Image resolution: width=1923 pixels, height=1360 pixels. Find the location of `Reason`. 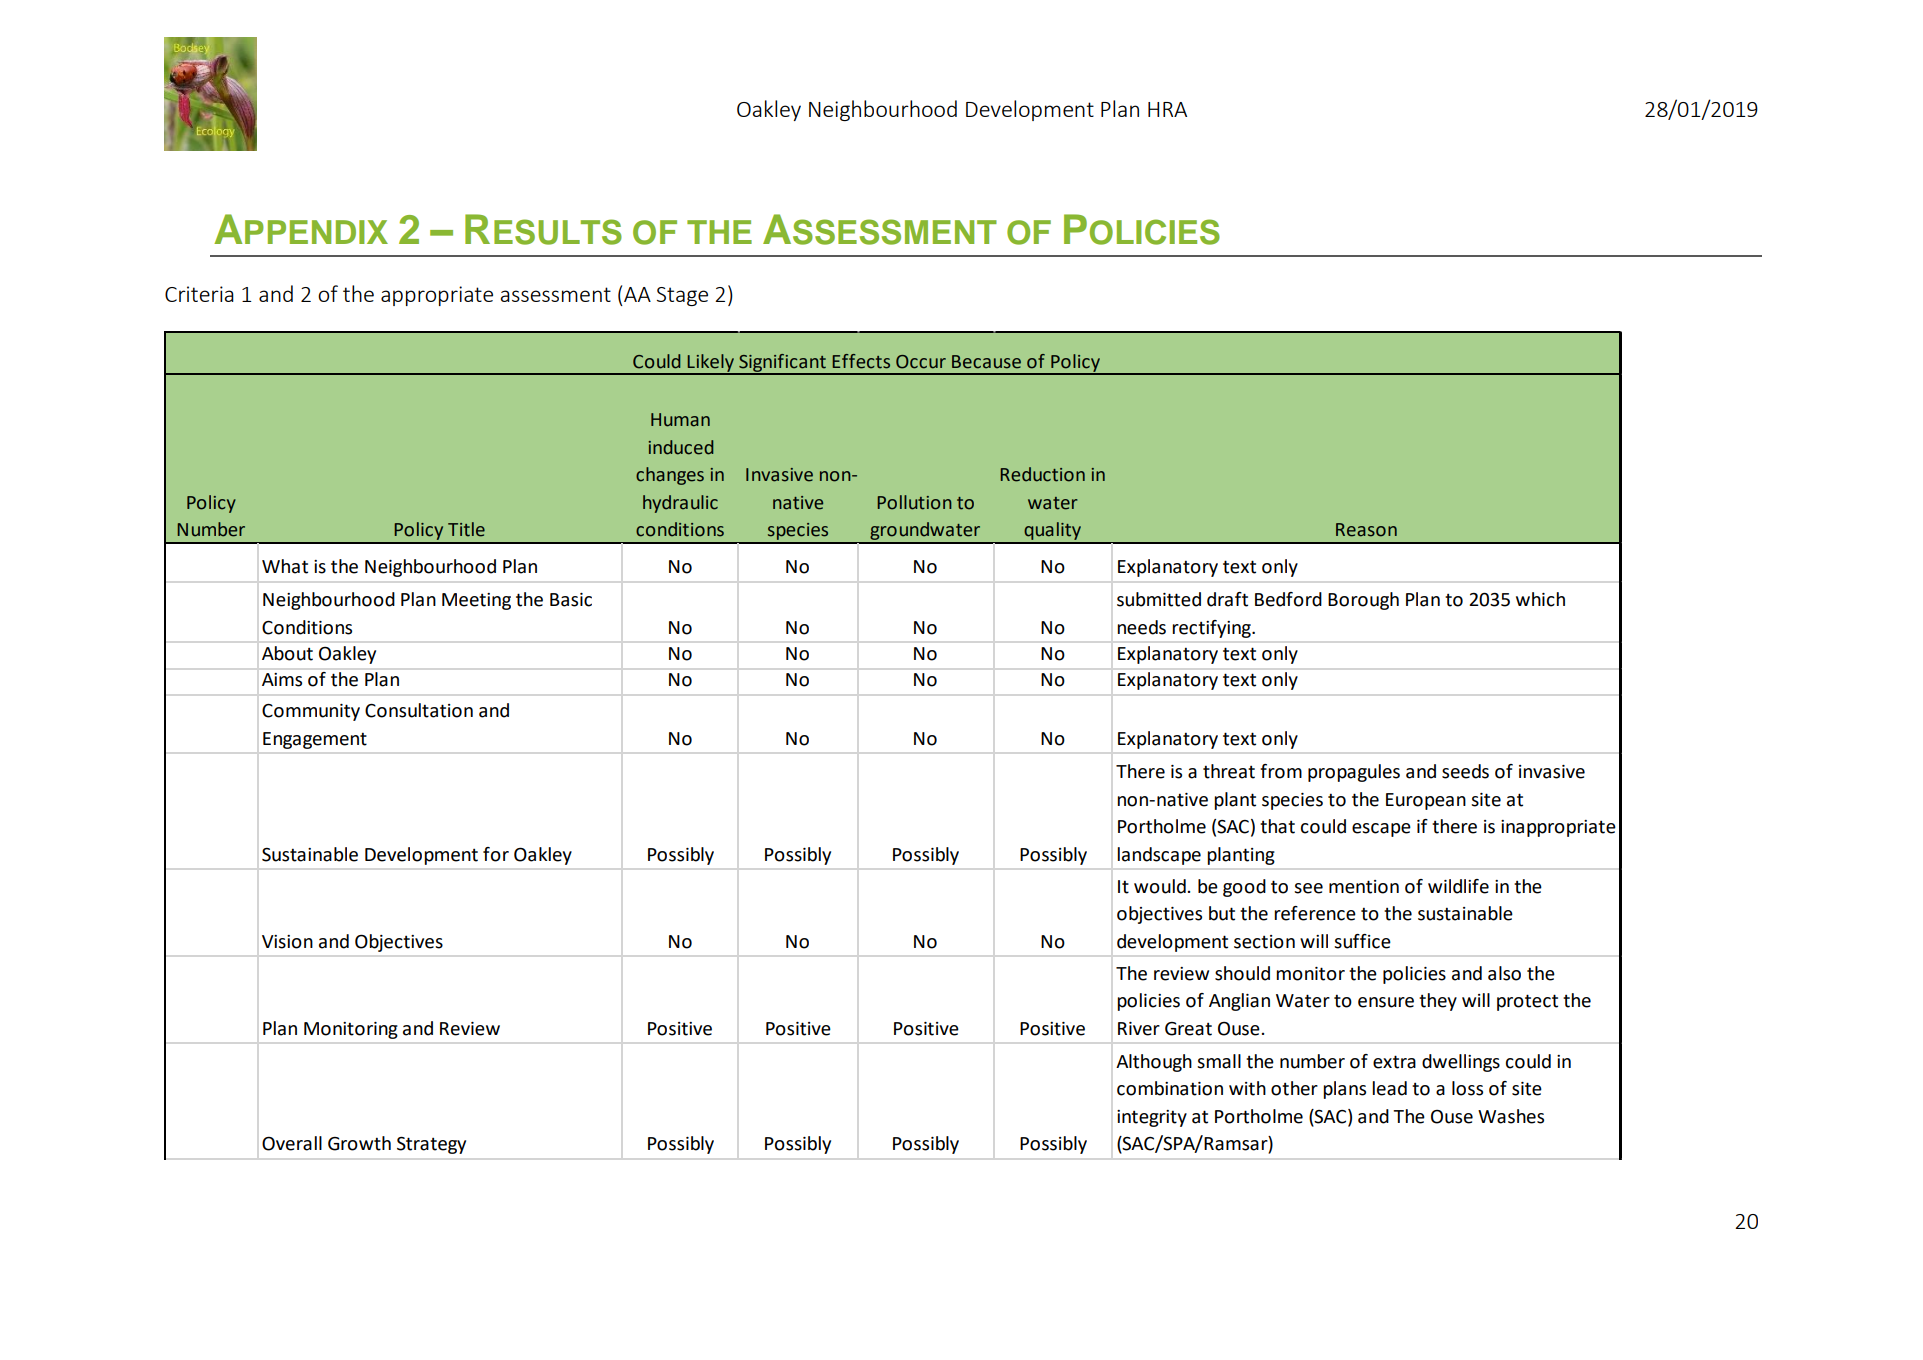

Reason is located at coordinates (1366, 530).
